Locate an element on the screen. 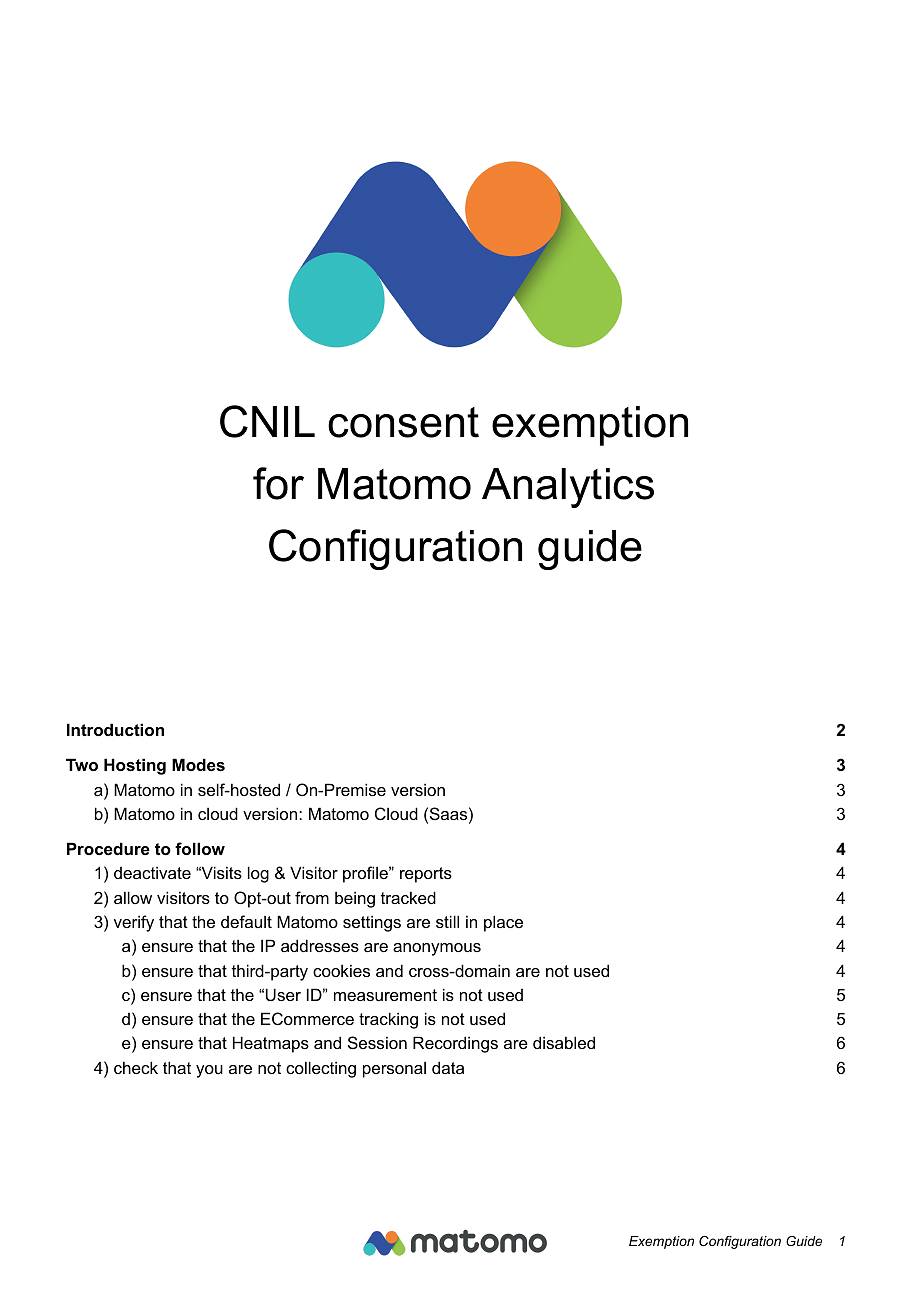 The height and width of the screenshot is (1307, 924). place is located at coordinates (503, 923).
